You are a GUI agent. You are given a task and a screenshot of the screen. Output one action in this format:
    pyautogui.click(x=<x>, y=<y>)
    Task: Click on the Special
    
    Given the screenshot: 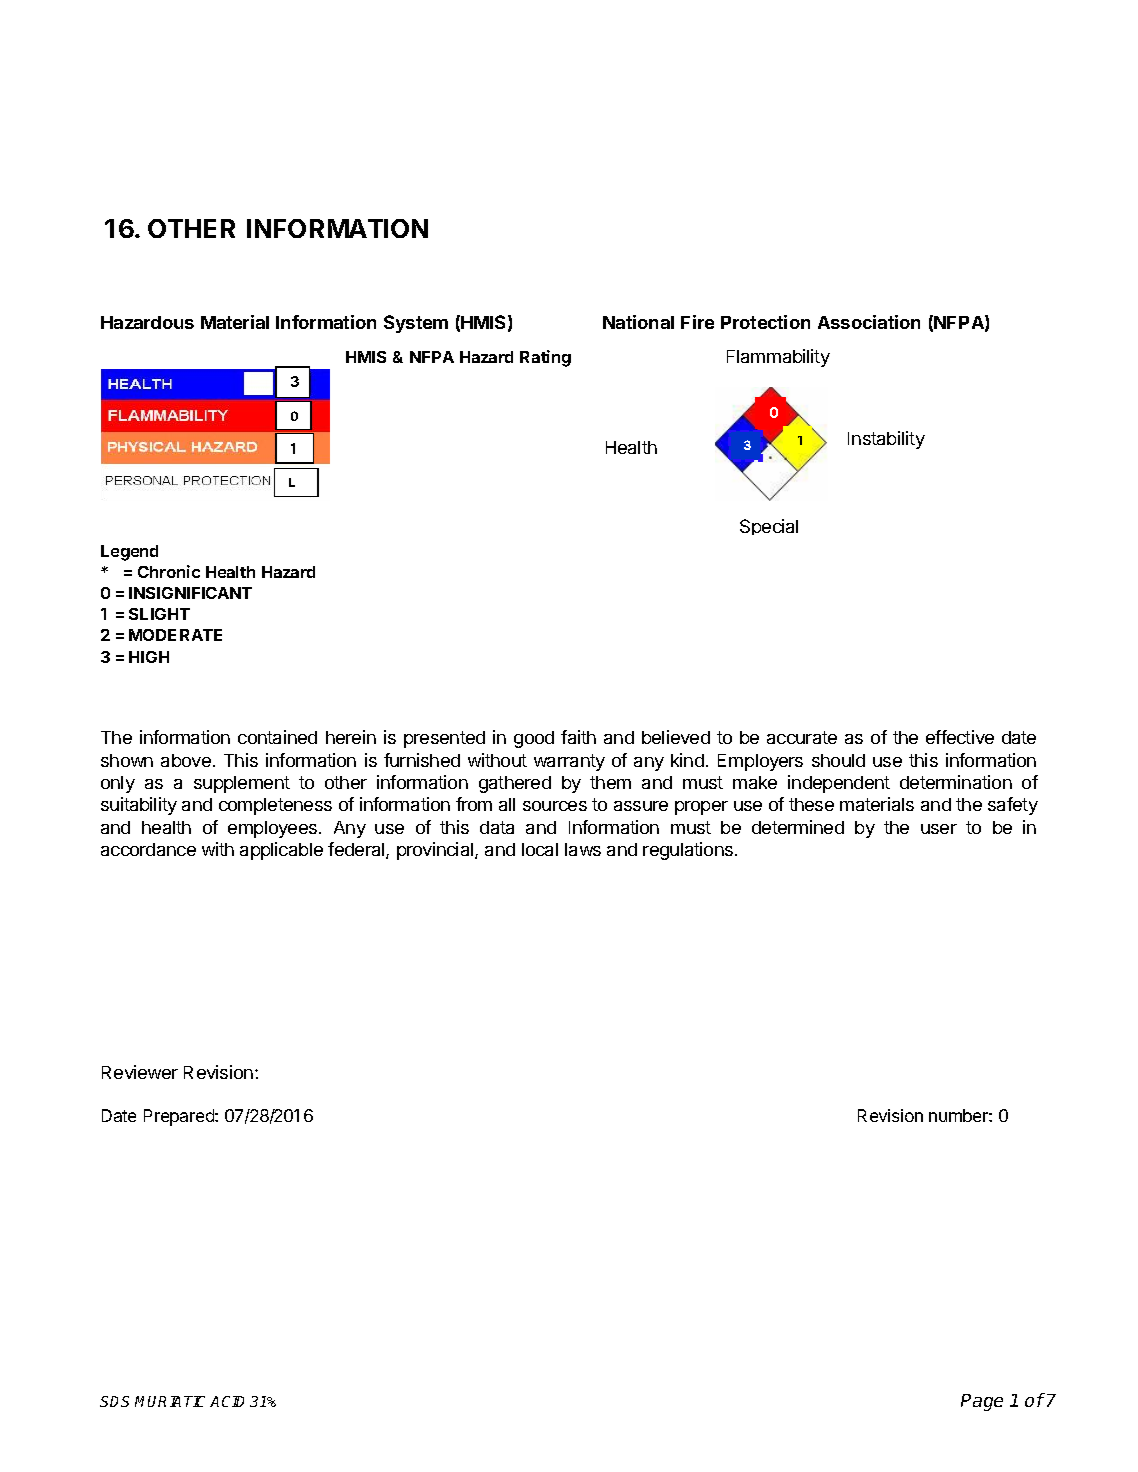 What is the action you would take?
    pyautogui.click(x=769, y=527)
